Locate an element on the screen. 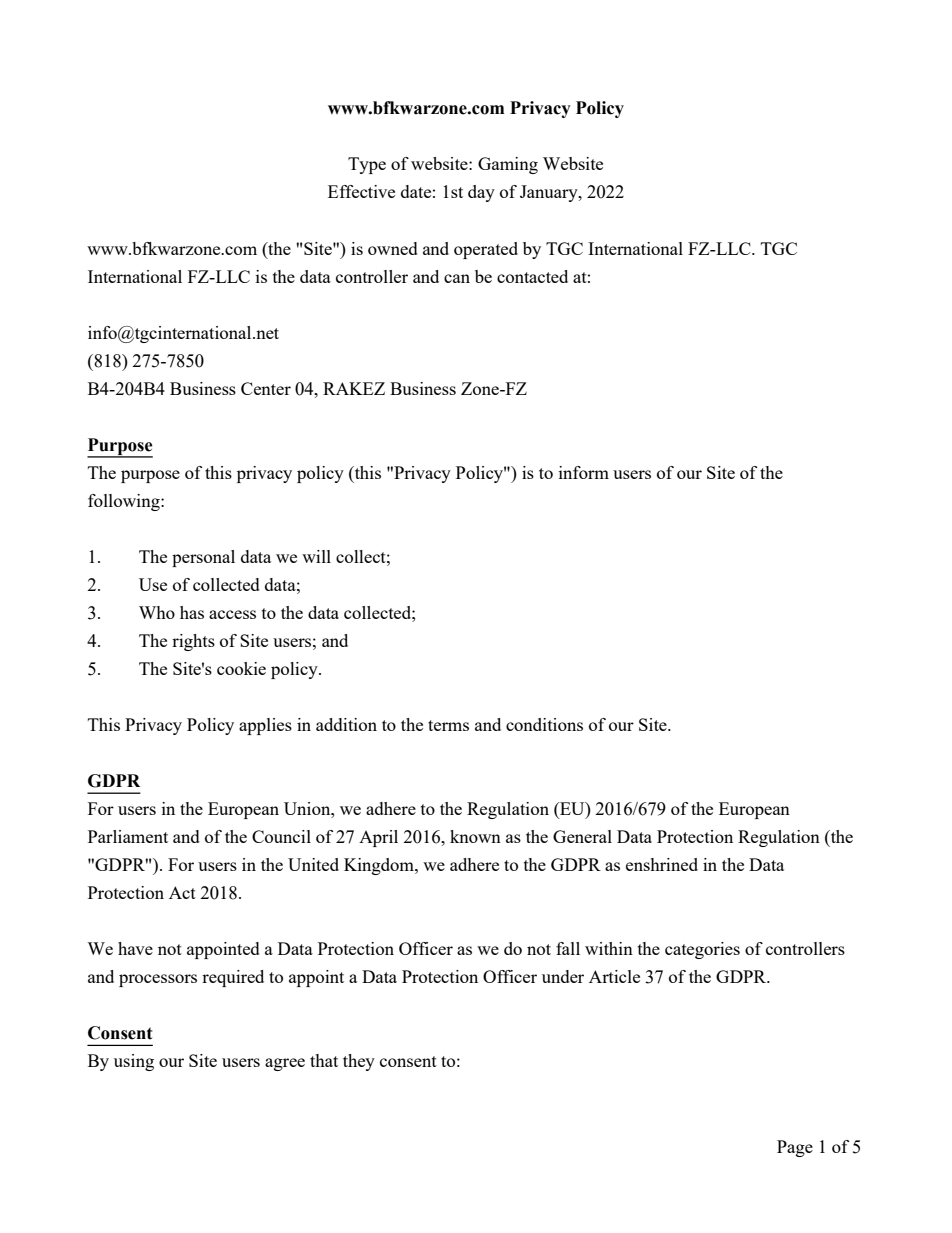 This screenshot has width=952, height=1233. they is located at coordinates (359, 1062).
